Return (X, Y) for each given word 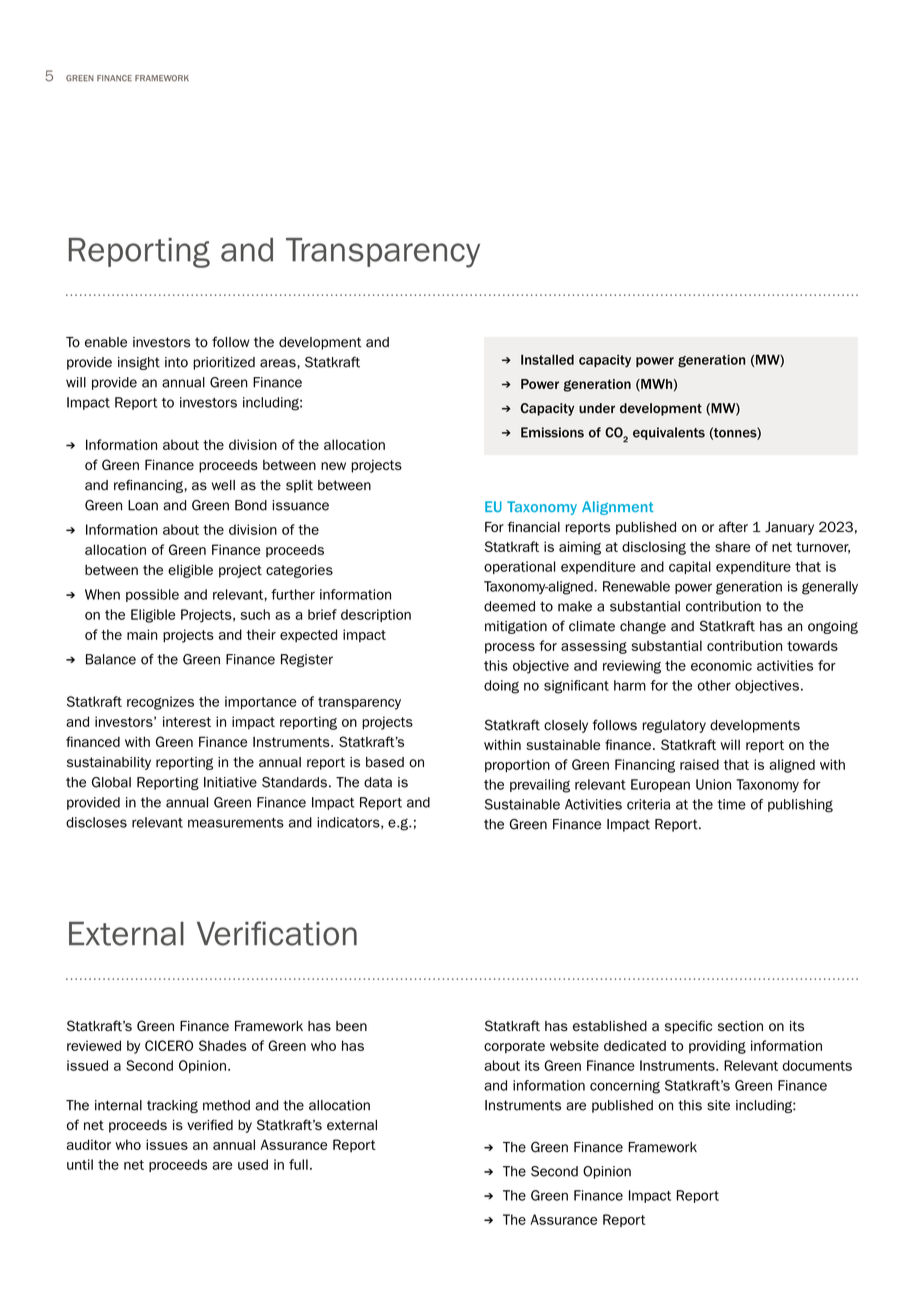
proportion (517, 765)
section (740, 1026)
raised (699, 764)
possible (152, 595)
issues (167, 1144)
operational (519, 567)
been (351, 1026)
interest (187, 721)
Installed (547, 359)
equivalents (669, 433)
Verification (277, 933)
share (732, 546)
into (176, 362)
